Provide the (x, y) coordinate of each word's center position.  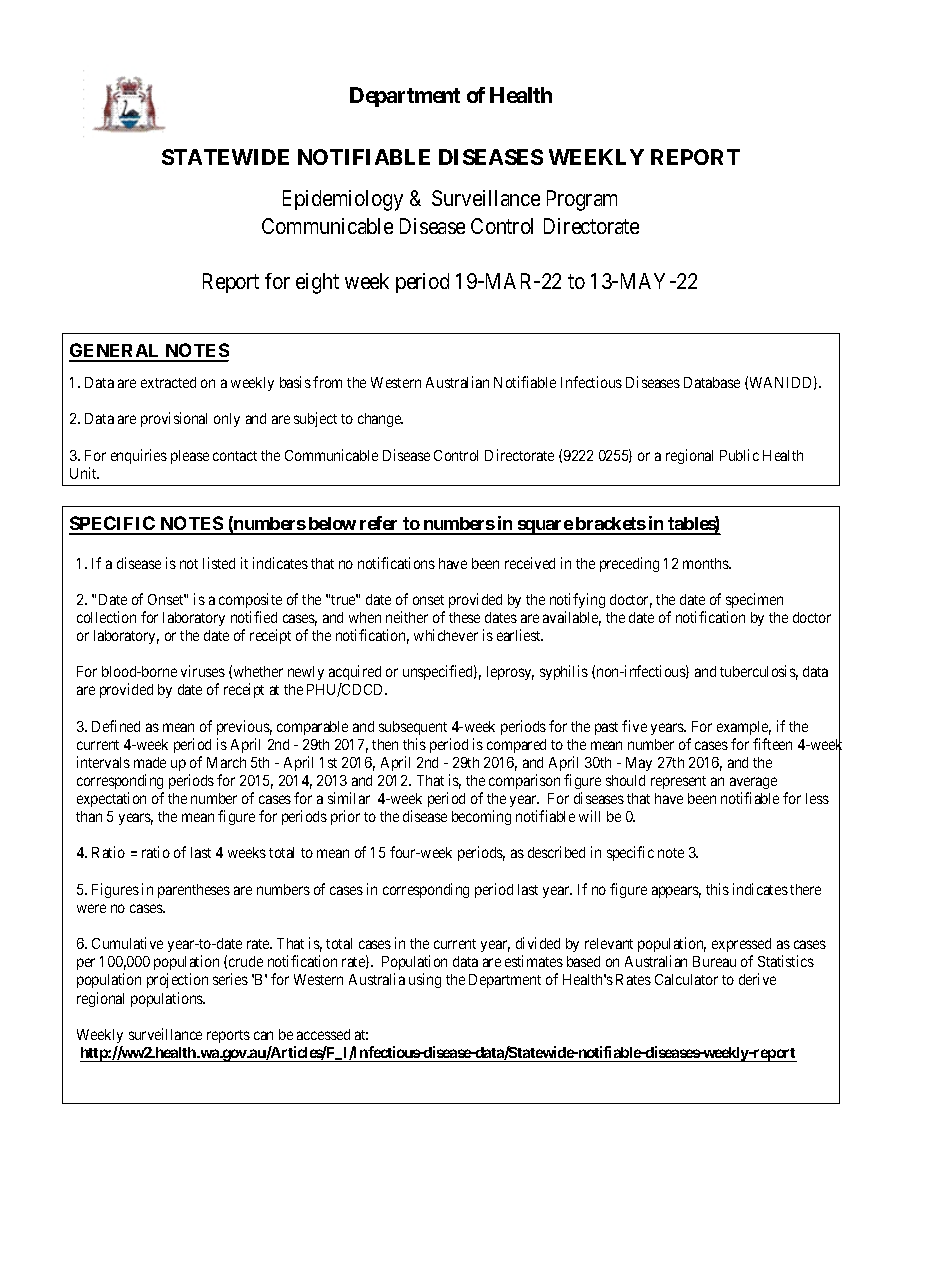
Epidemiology (343, 200)
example (744, 728)
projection (177, 980)
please (190, 457)
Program (582, 200)
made (150, 762)
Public (739, 455)
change (380, 420)
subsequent (413, 728)
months (706, 563)
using (425, 980)
